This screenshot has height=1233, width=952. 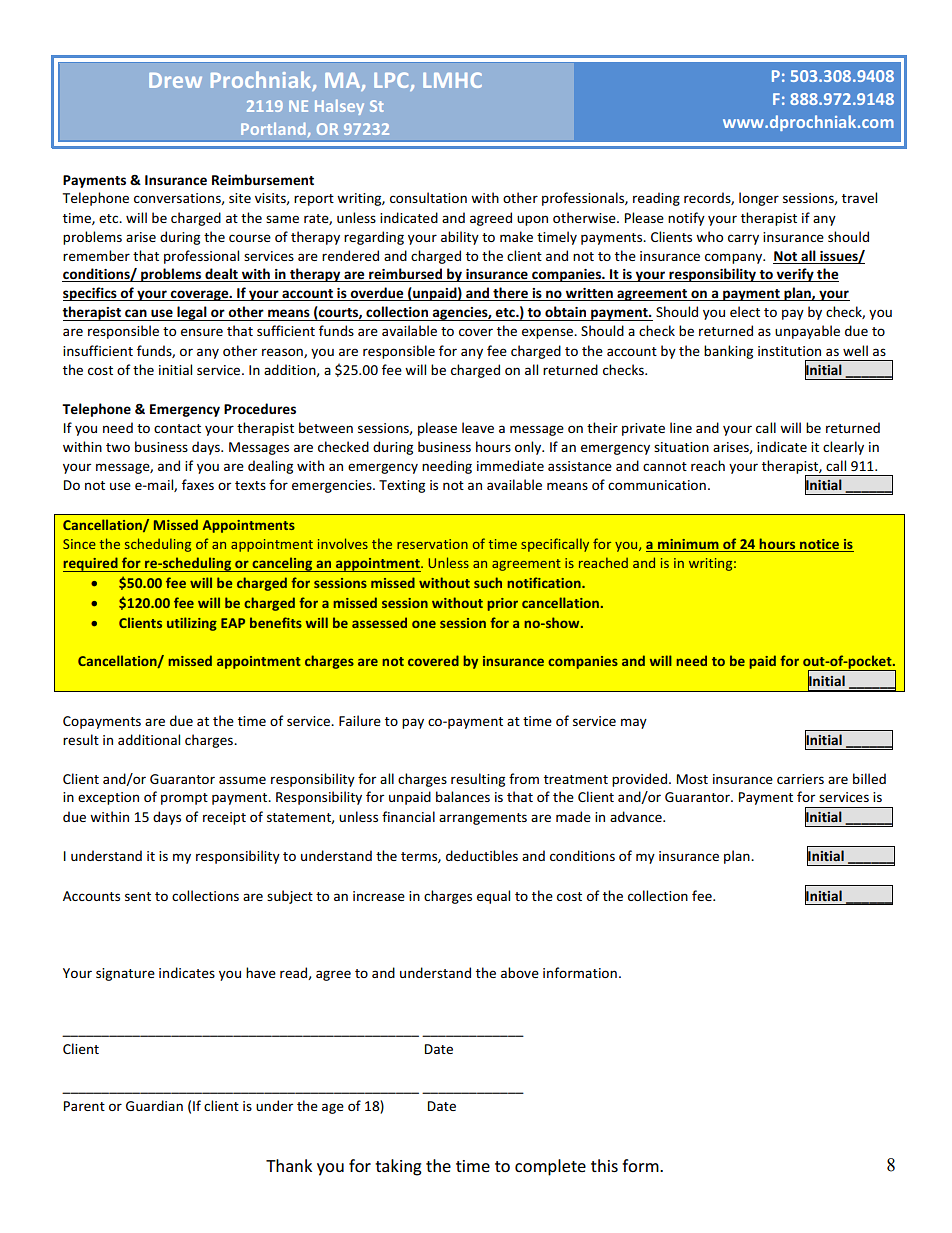 What do you see at coordinates (493, 897) in the screenshot?
I see `equal` at bounding box center [493, 897].
